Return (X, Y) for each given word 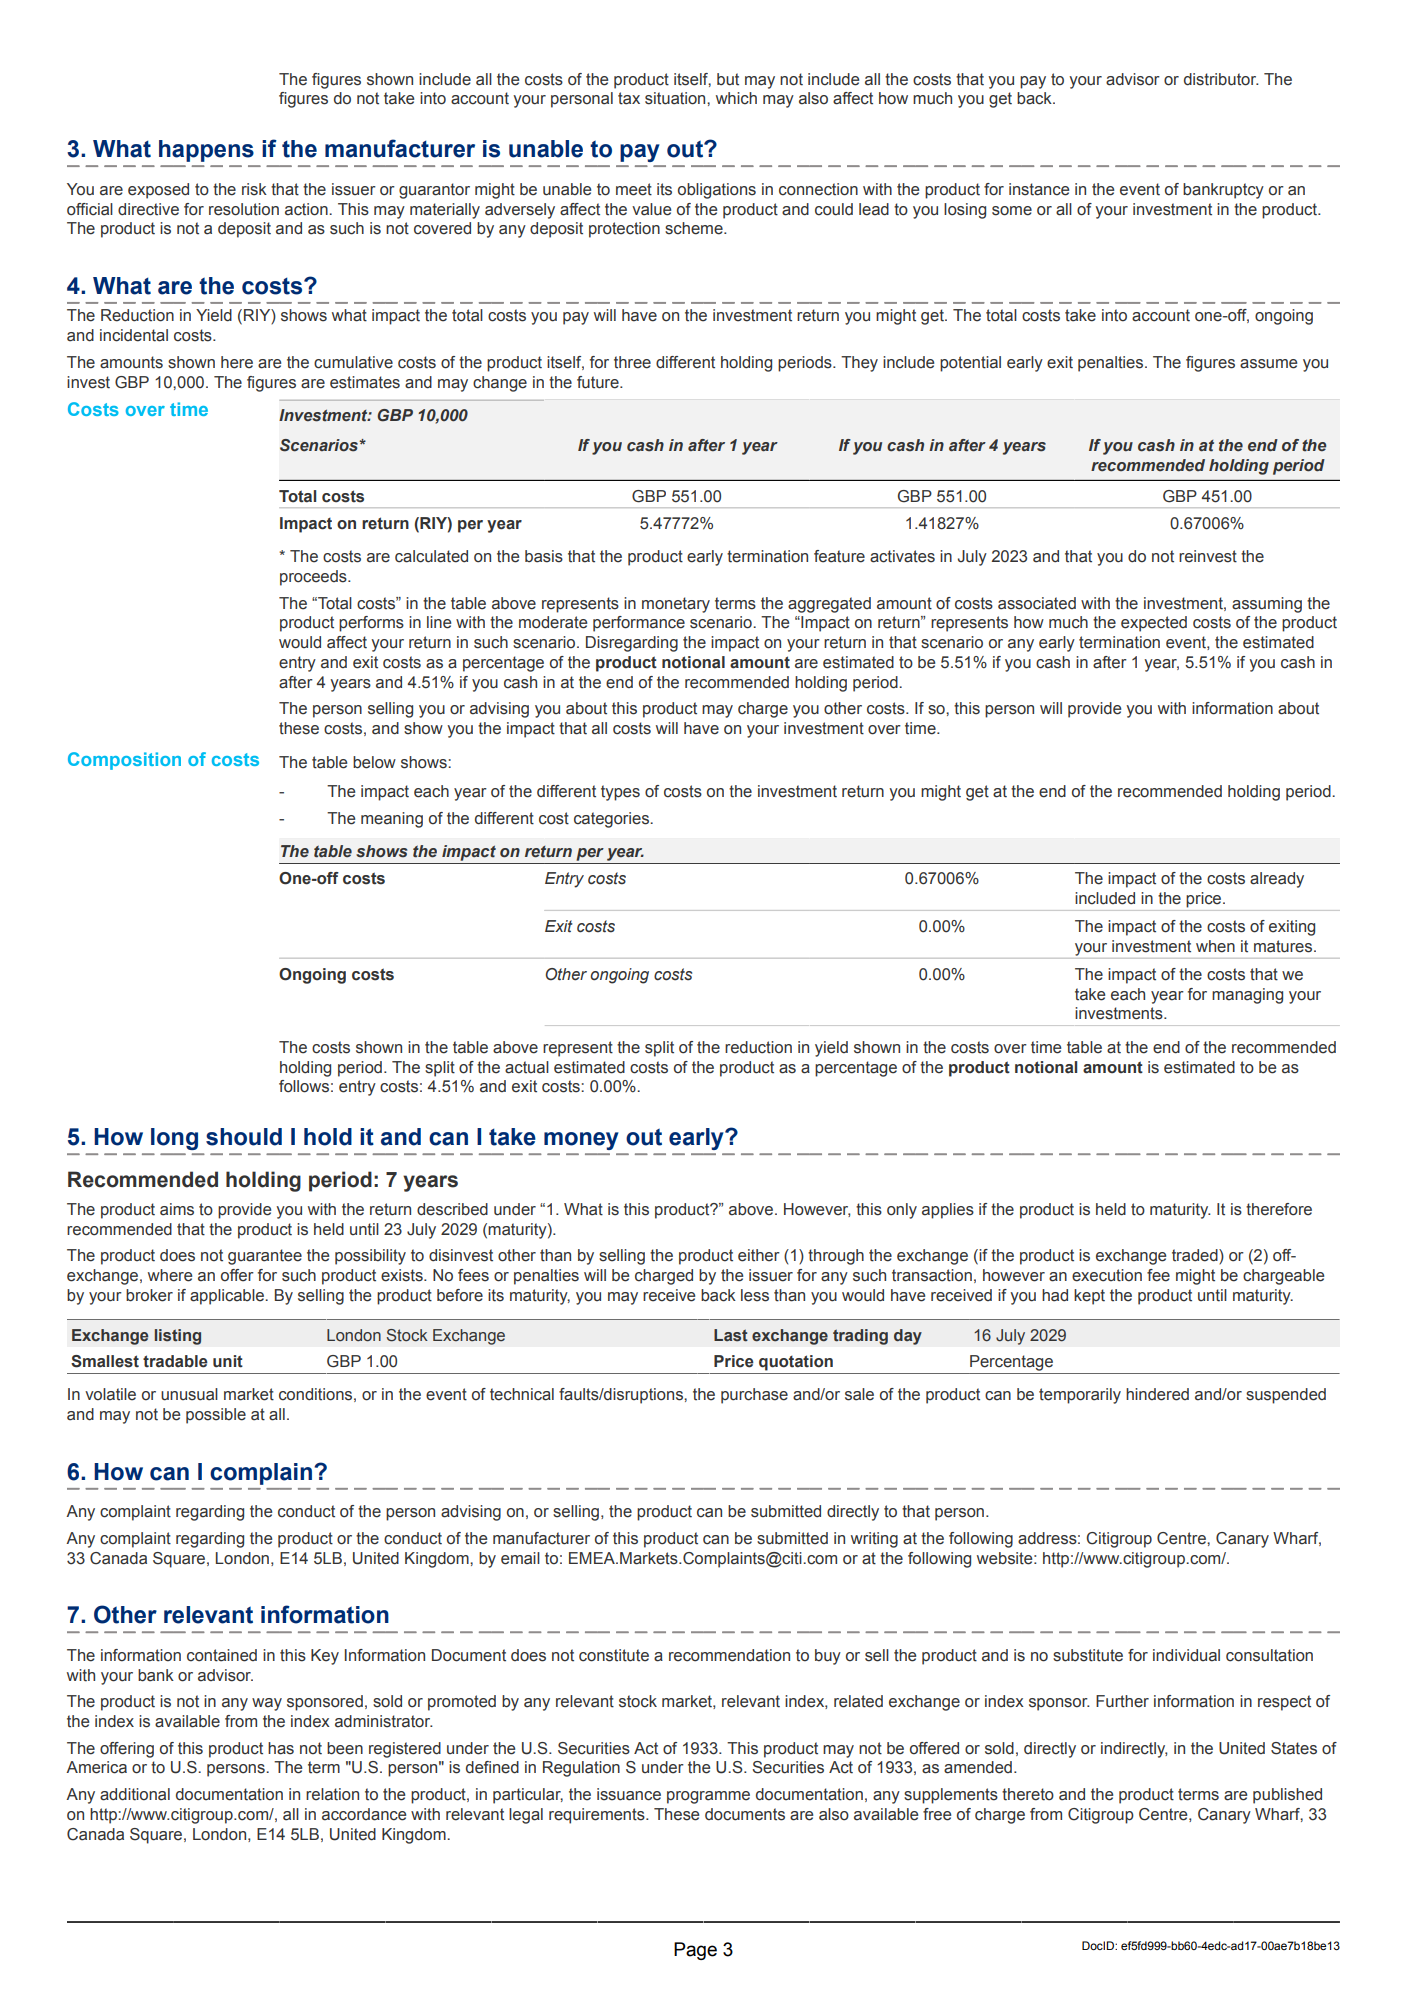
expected (1154, 624)
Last (731, 1335)
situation (676, 98)
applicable (228, 1297)
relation (332, 1794)
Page (695, 1951)
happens (206, 151)
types (620, 793)
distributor (1221, 79)
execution (1107, 1275)
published (1287, 1796)
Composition (124, 761)
